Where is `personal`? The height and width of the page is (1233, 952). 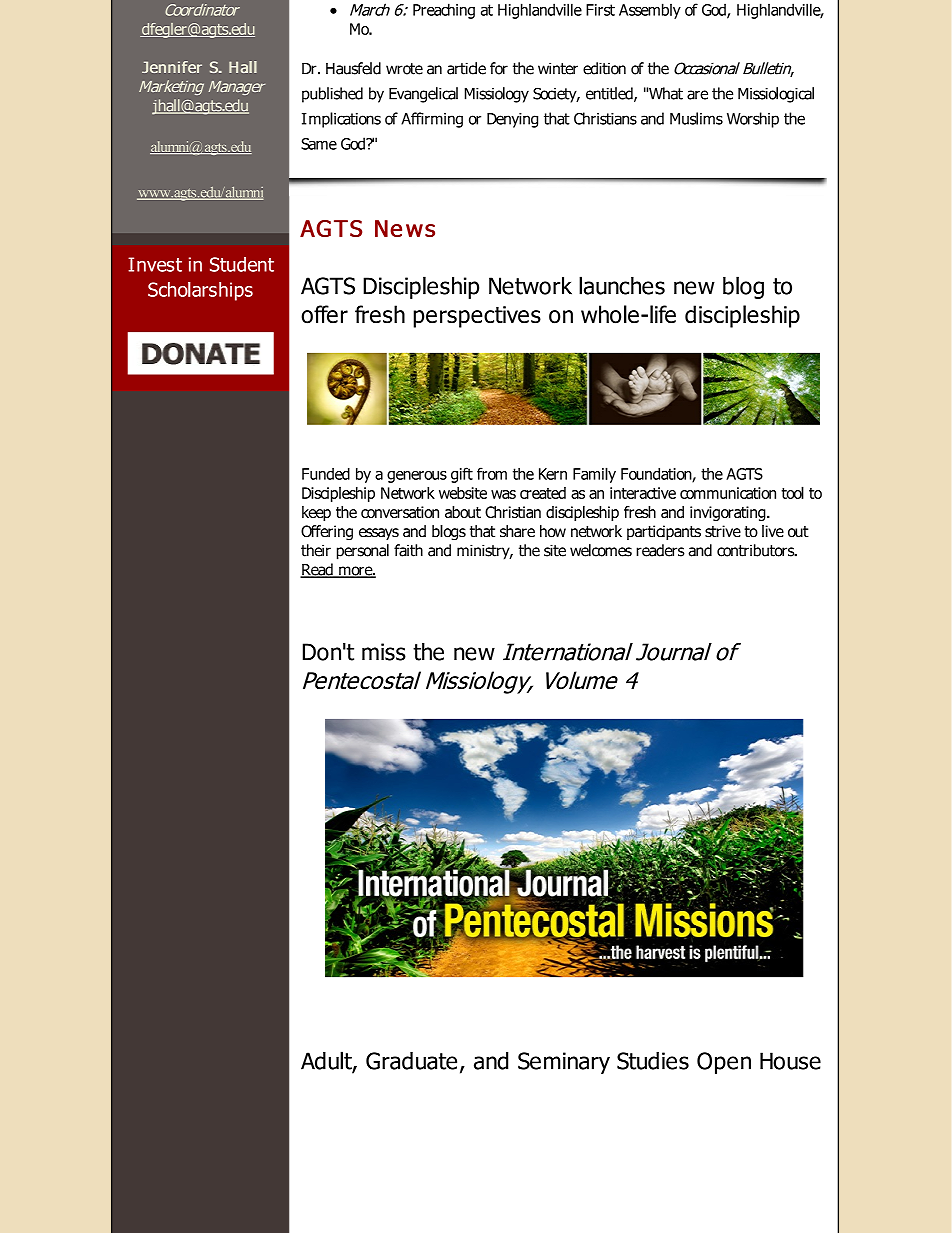
personal is located at coordinates (363, 552).
